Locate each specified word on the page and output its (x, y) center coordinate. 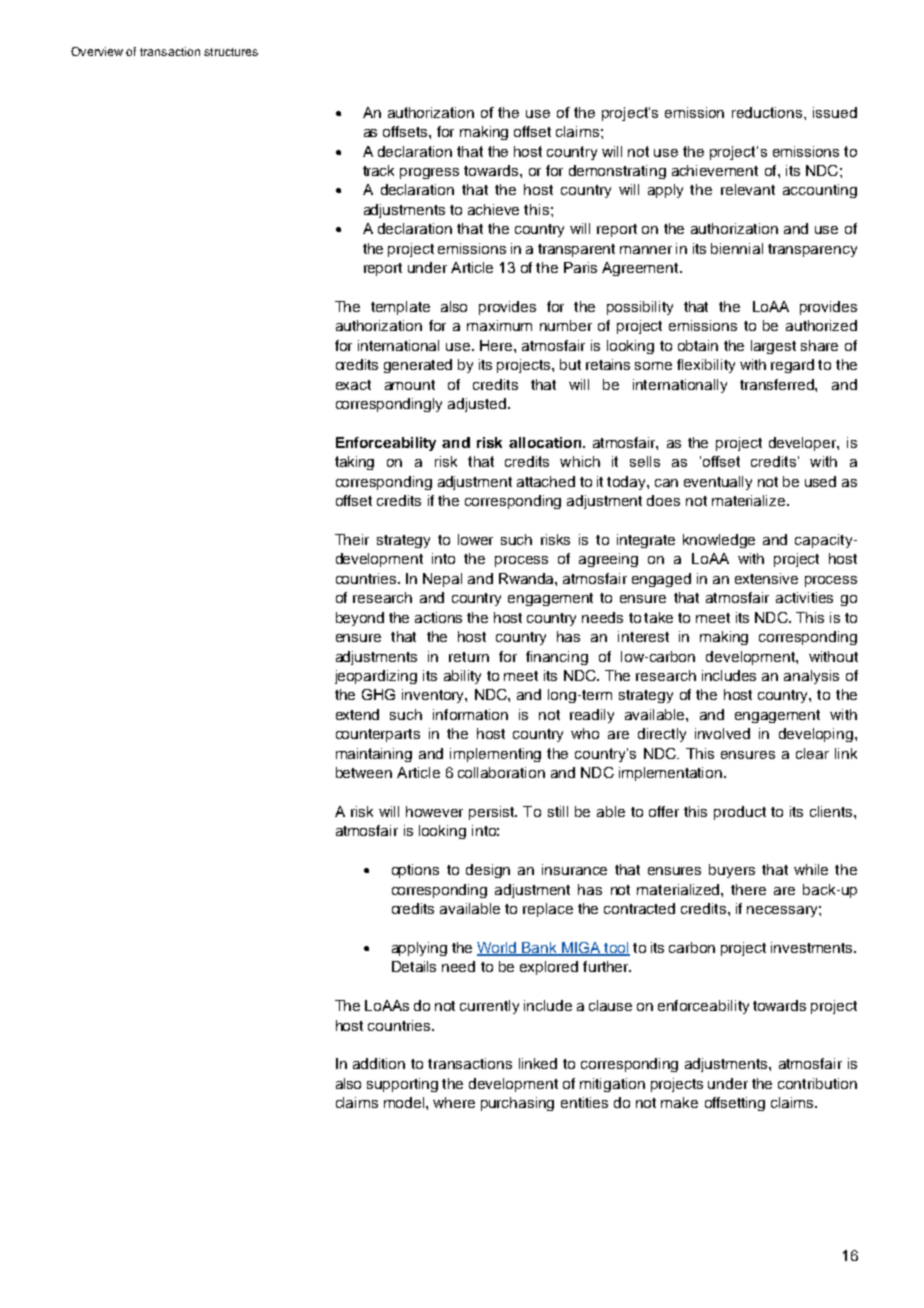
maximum (499, 325)
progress (429, 173)
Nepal (442, 580)
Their (352, 539)
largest (773, 347)
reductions (768, 112)
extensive (766, 578)
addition (379, 1063)
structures (231, 52)
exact (353, 385)
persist (493, 813)
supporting (402, 1085)
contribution (817, 1083)
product (740, 813)
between (364, 772)
